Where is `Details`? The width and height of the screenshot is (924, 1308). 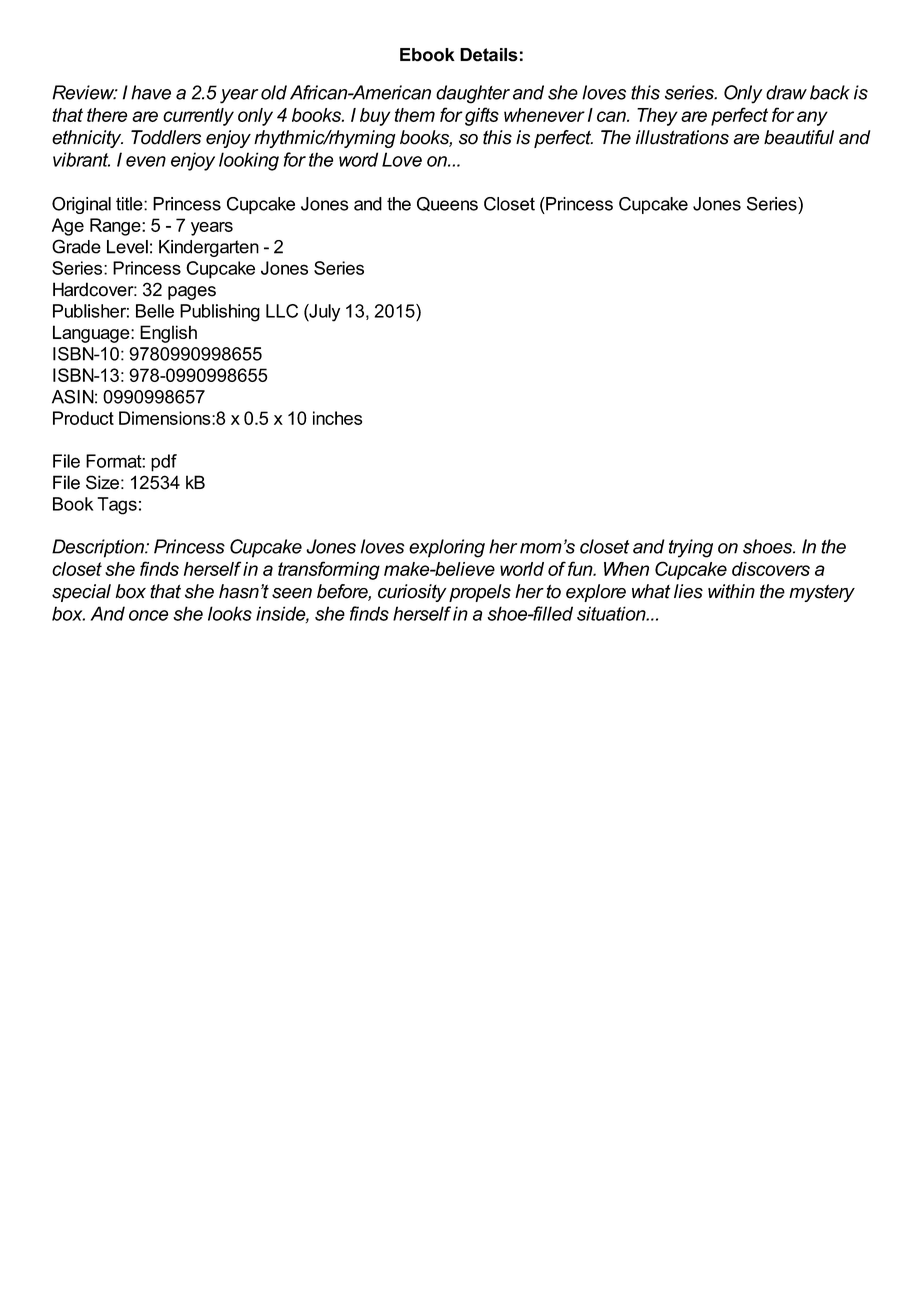
Details is located at coordinates (489, 55).
